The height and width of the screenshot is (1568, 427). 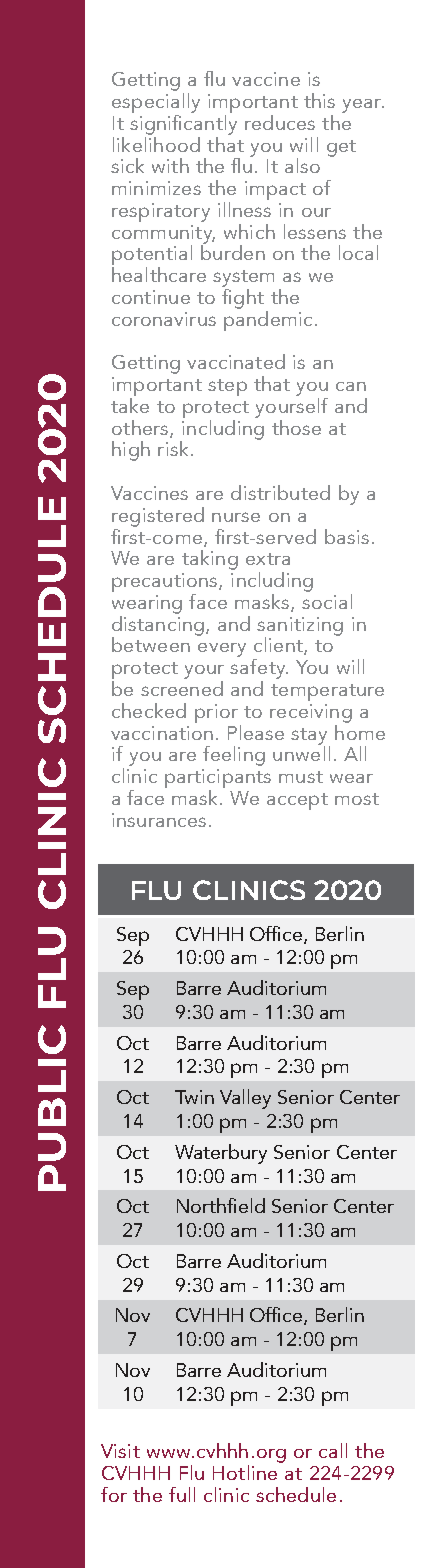 I want to click on likelihood, so click(x=156, y=143).
